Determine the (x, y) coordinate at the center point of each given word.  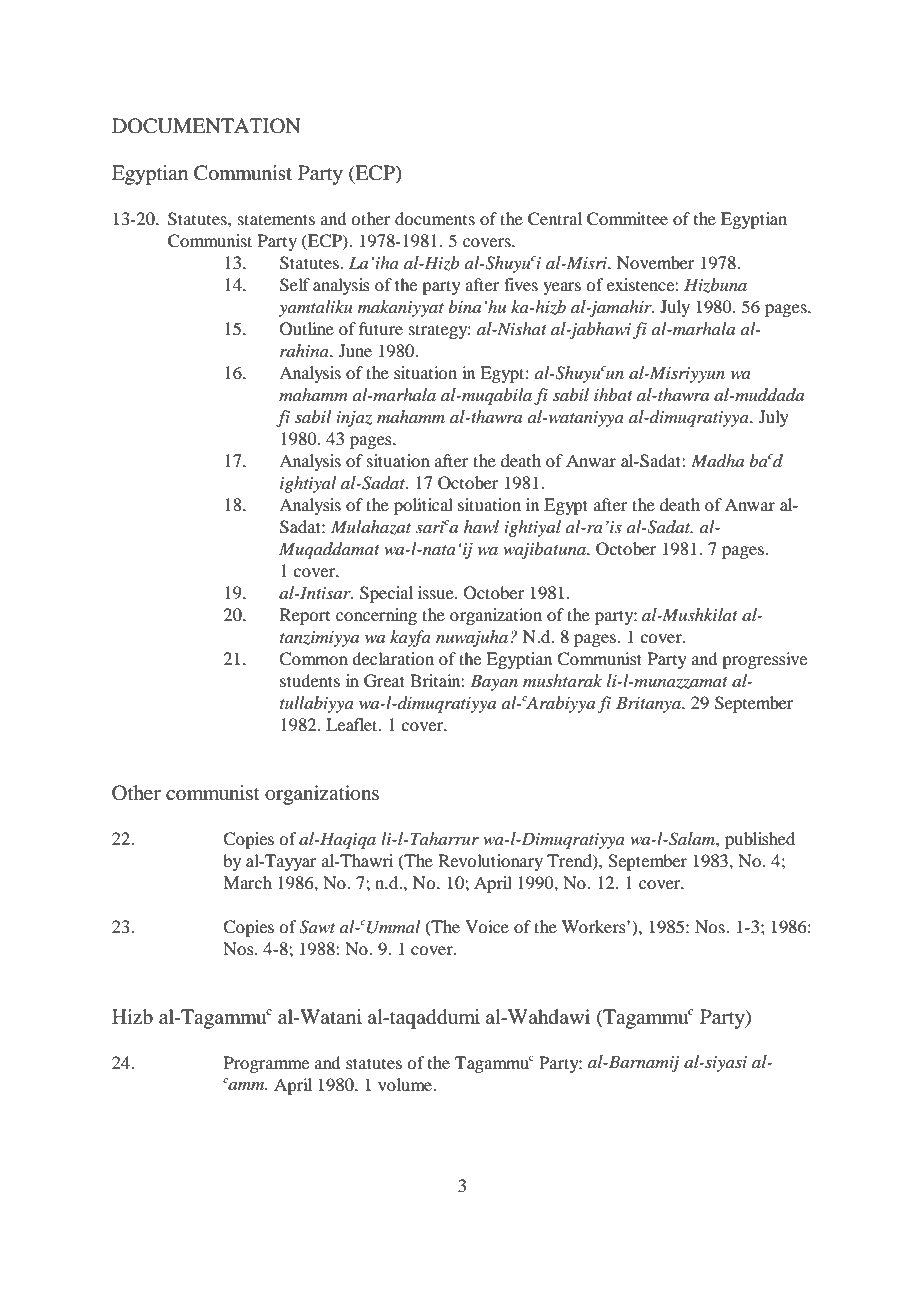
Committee (627, 219)
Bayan (494, 682)
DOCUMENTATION (206, 126)
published (760, 840)
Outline (307, 329)
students (310, 680)
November (656, 262)
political (423, 506)
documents (435, 218)
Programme (266, 1064)
